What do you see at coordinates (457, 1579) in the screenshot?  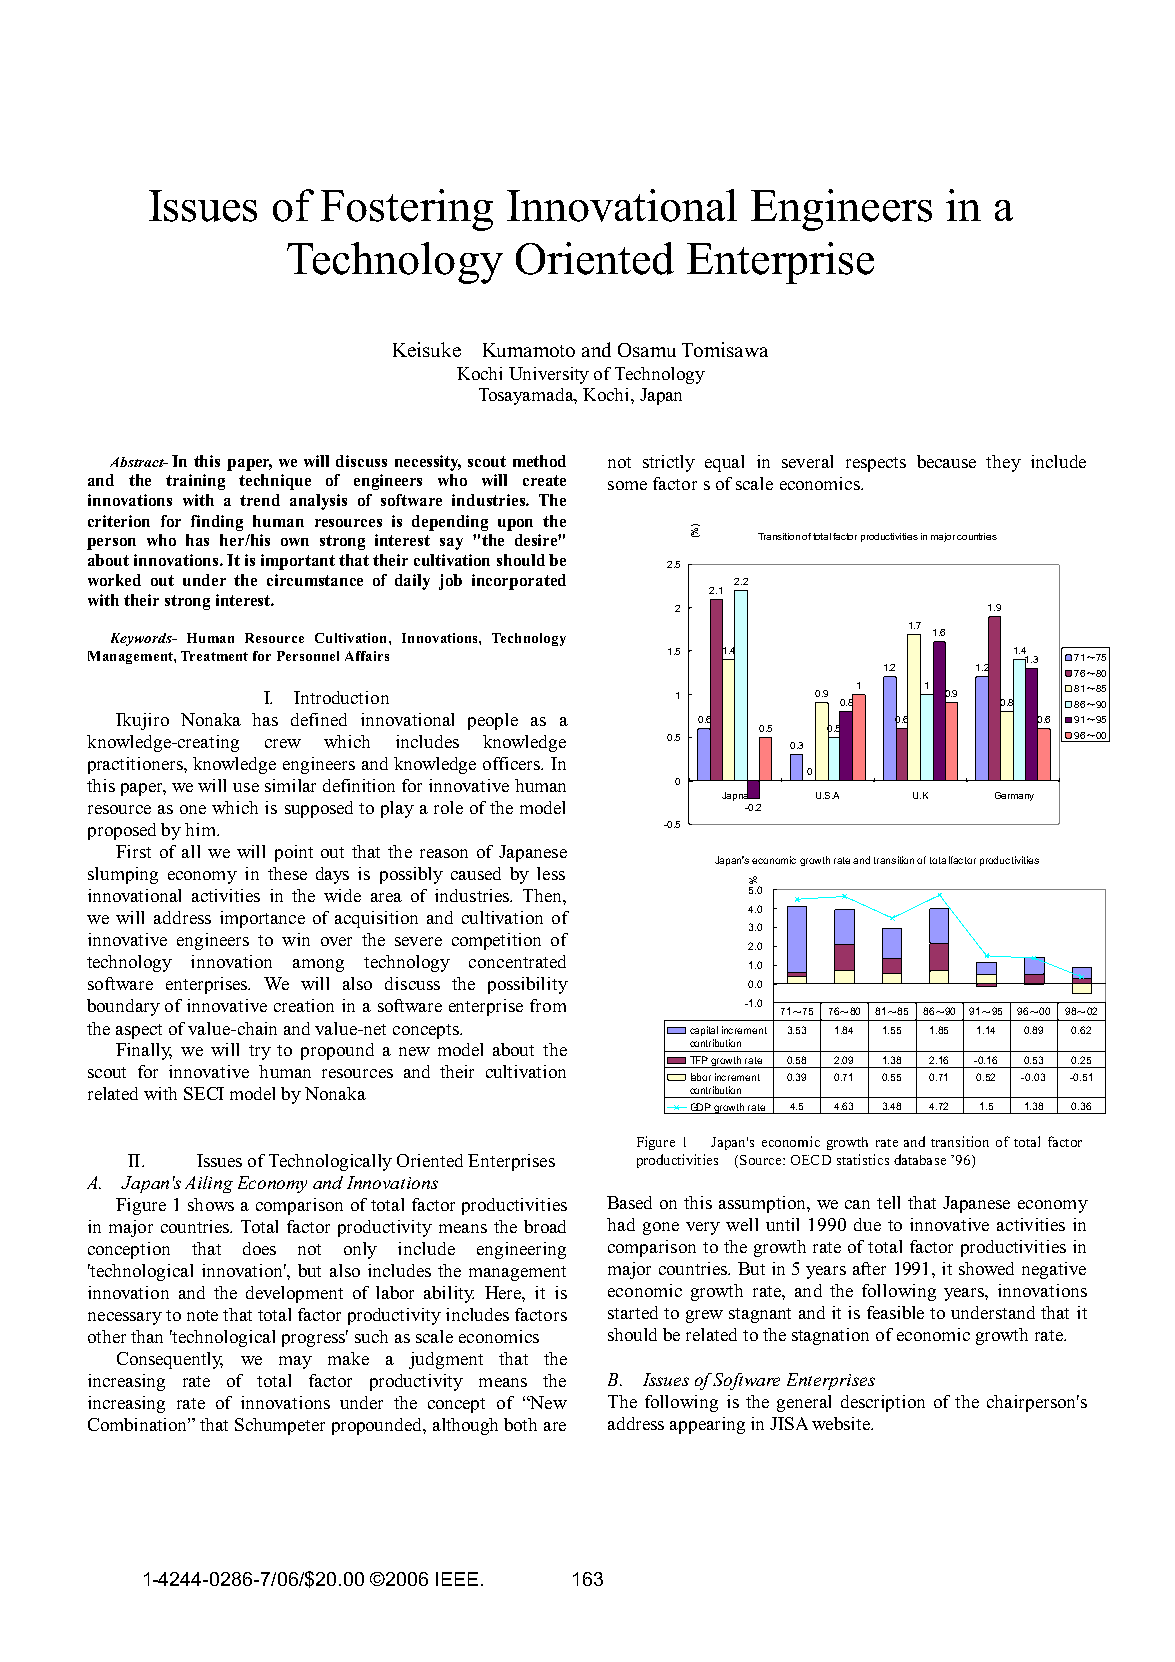 I see `IEEE` at bounding box center [457, 1579].
